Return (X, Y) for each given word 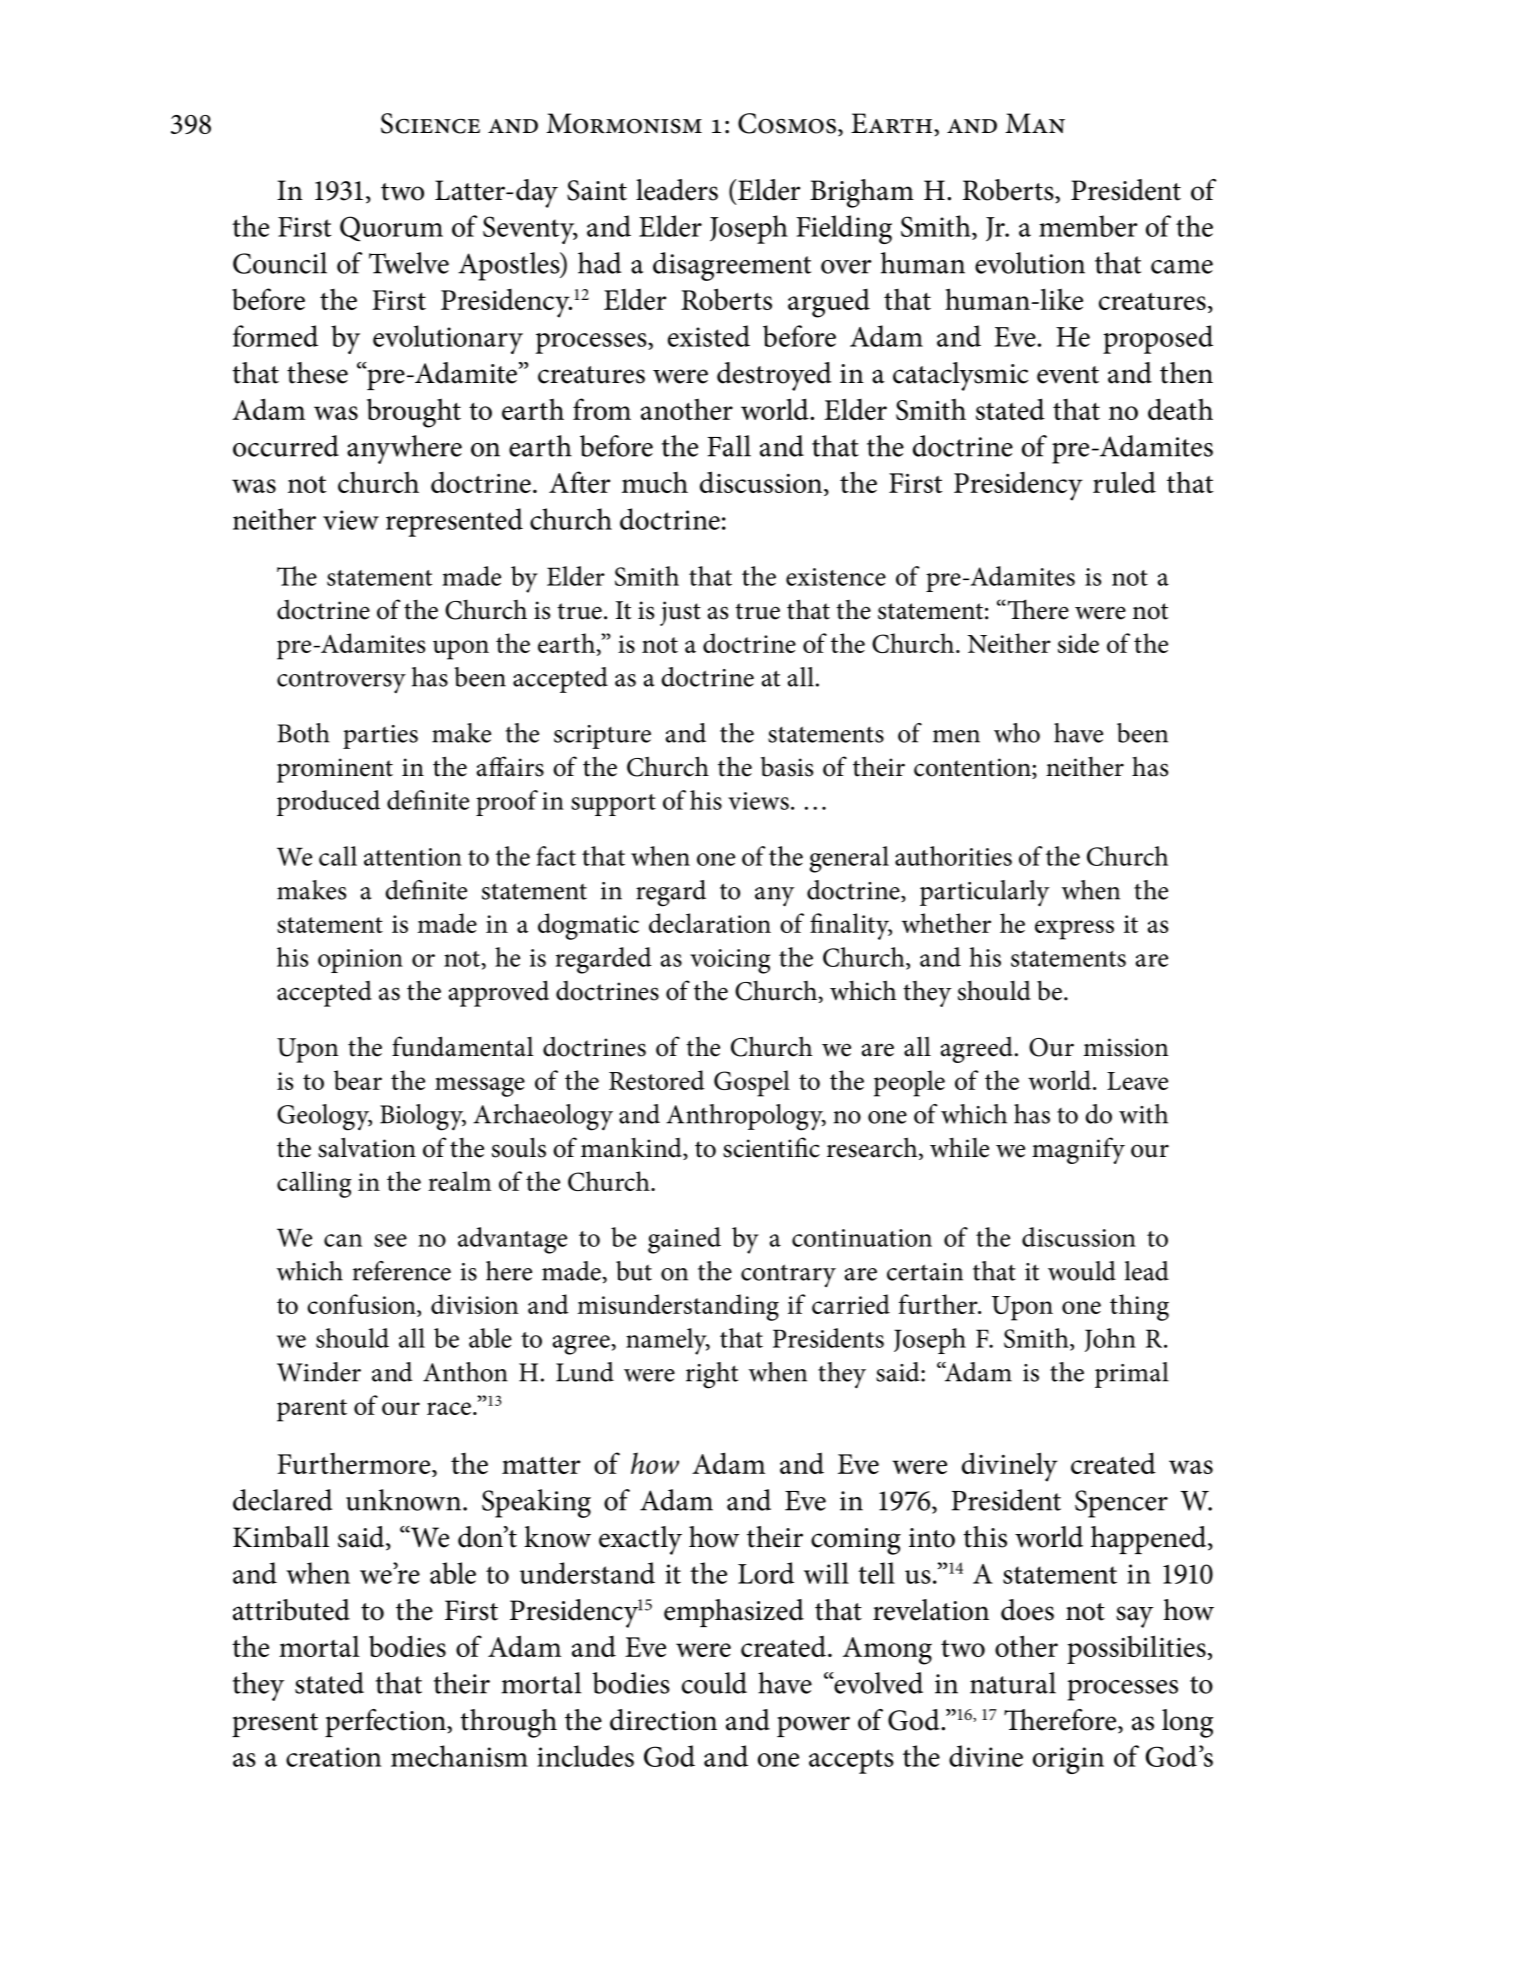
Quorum (391, 229)
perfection (386, 1723)
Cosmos (787, 123)
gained (684, 1240)
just (680, 613)
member (1088, 226)
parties (380, 737)
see (390, 1240)
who (1017, 733)
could (714, 1683)
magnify (1078, 1150)
